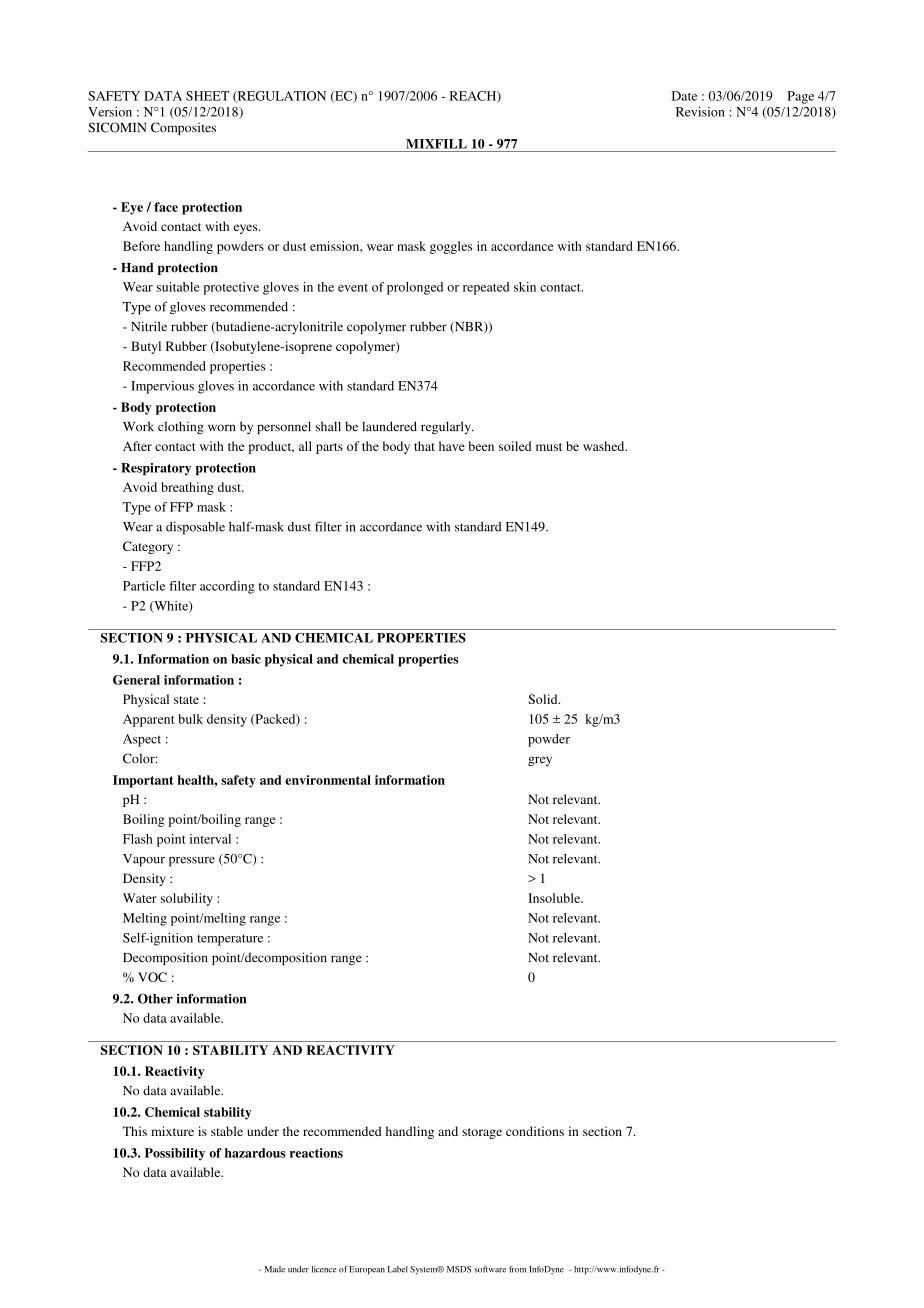 This image has height=1308, width=924. What do you see at coordinates (181, 427) in the image?
I see `clothing` at bounding box center [181, 427].
